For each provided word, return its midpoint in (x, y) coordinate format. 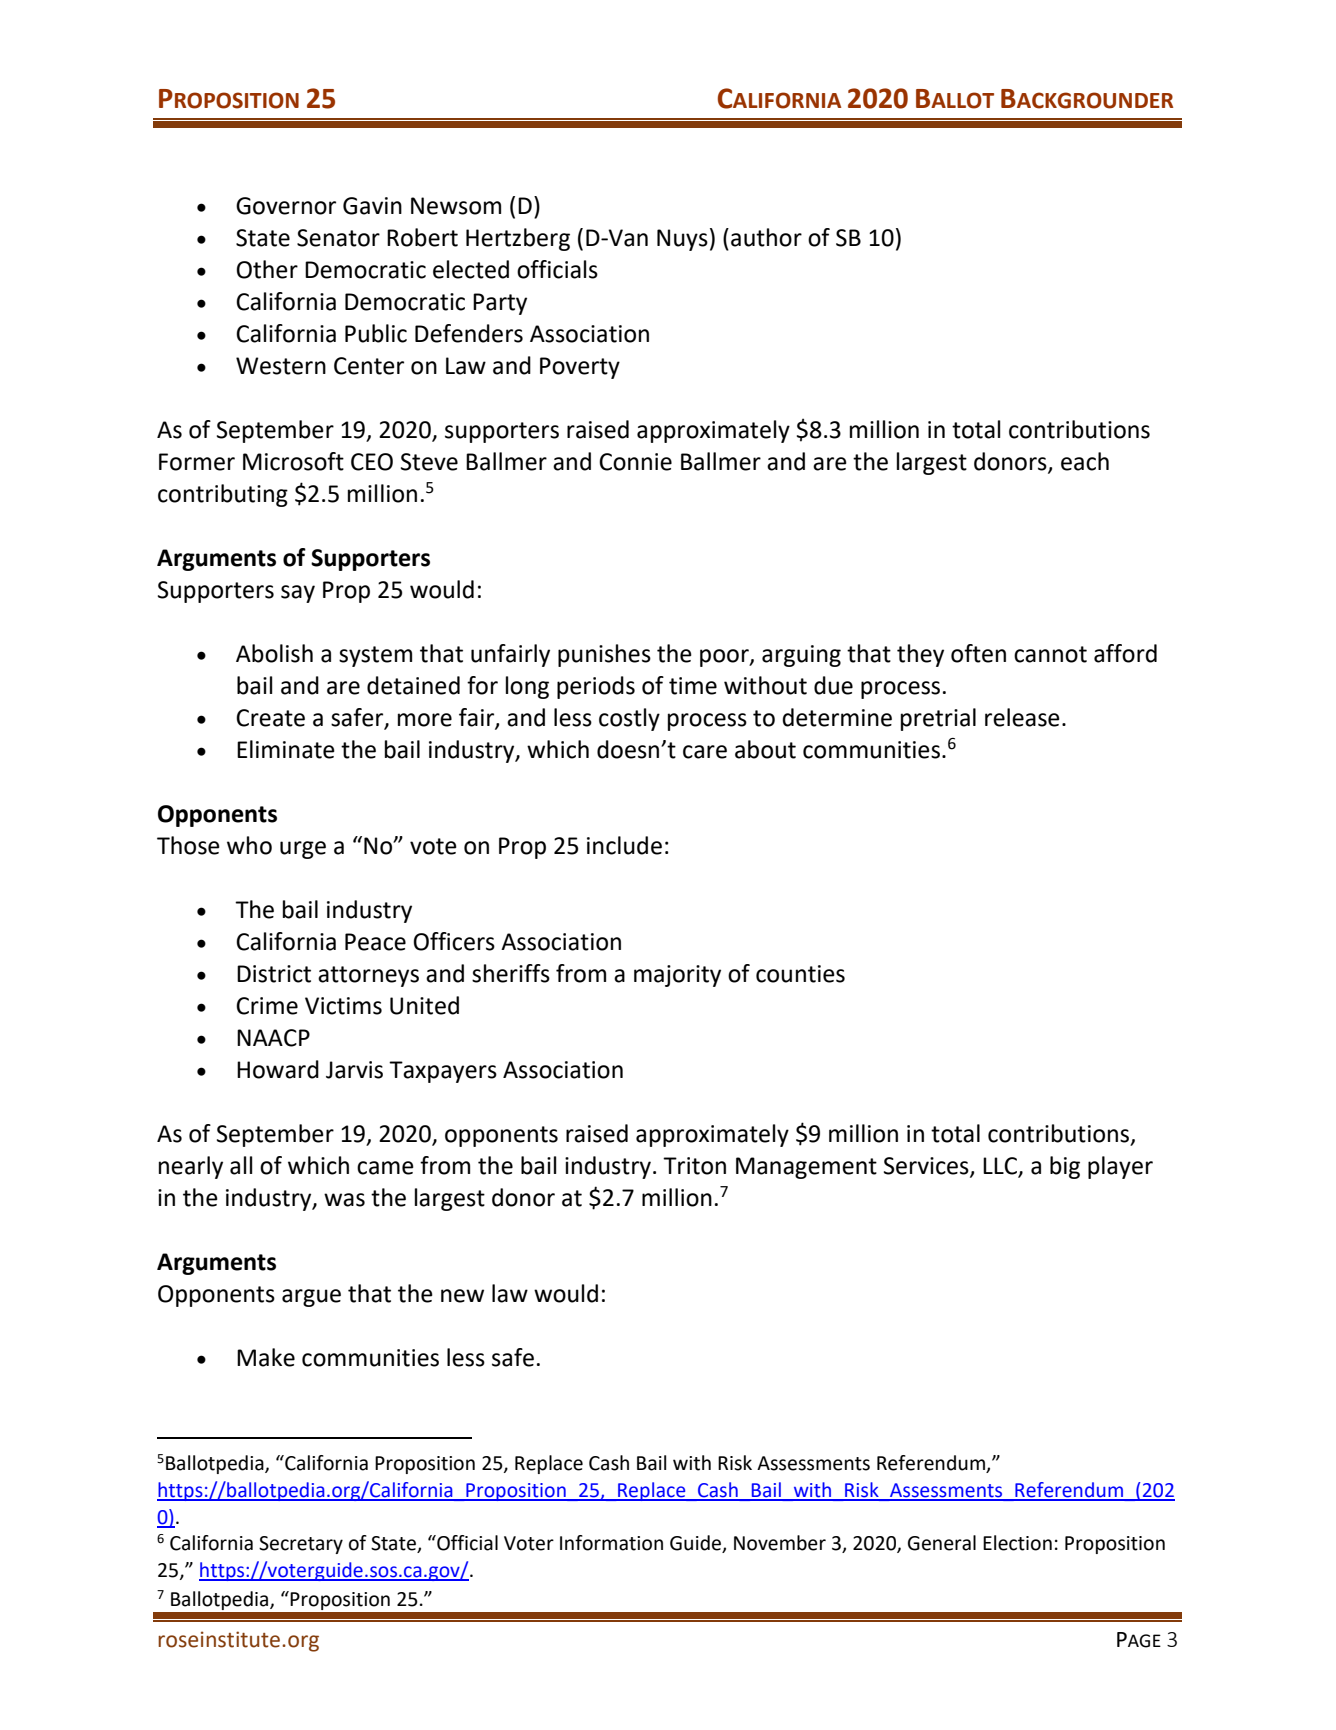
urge (303, 850)
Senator (338, 238)
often (978, 653)
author (766, 237)
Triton (694, 1166)
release (1022, 717)
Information (611, 1543)
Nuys (682, 240)
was (344, 1200)
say (298, 594)
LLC (1001, 1167)
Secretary (301, 1545)
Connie (635, 462)
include (624, 845)
